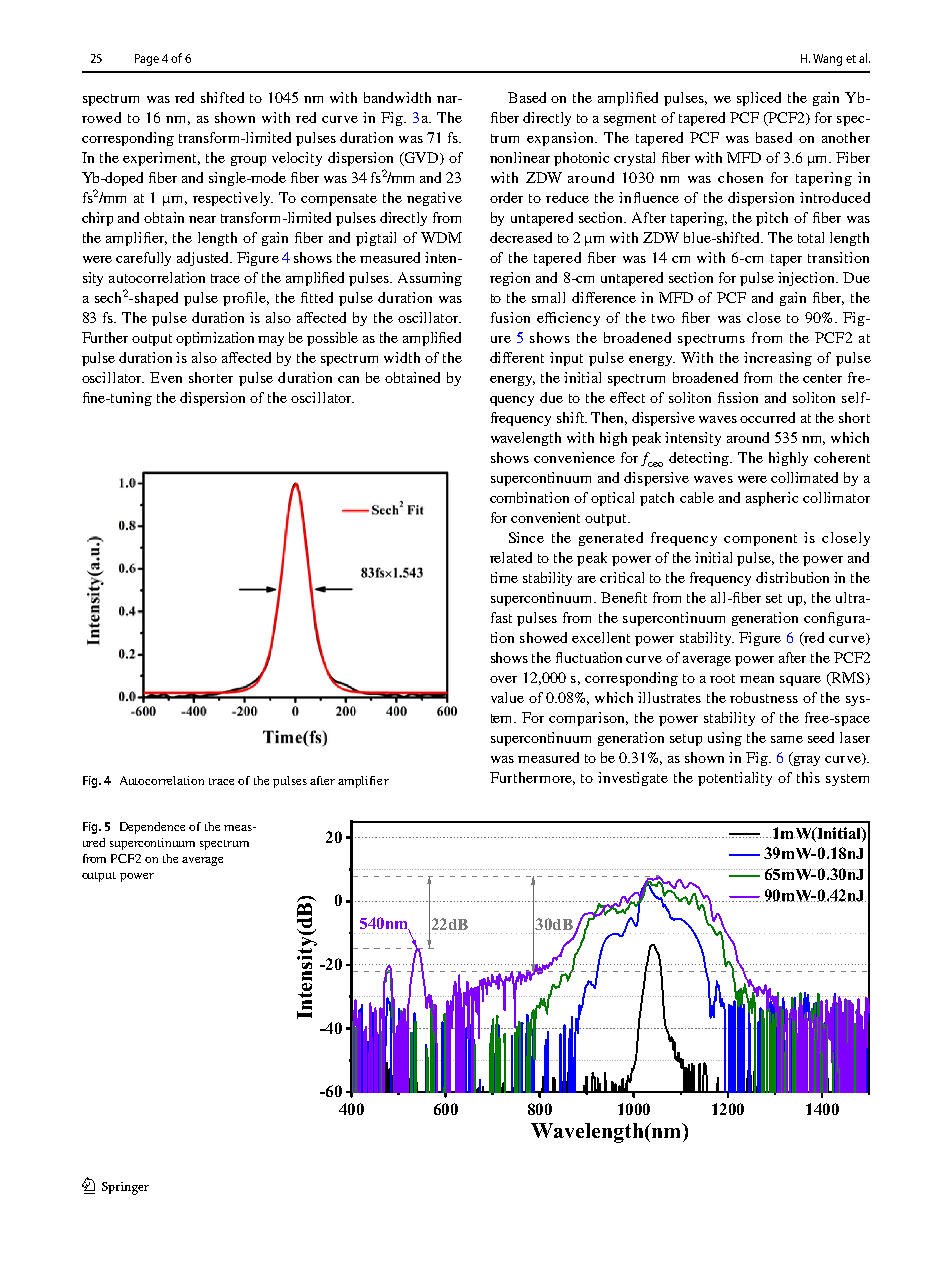 The image size is (952, 1265). Describe the element at coordinates (526, 537) in the image. I see `Since` at that location.
